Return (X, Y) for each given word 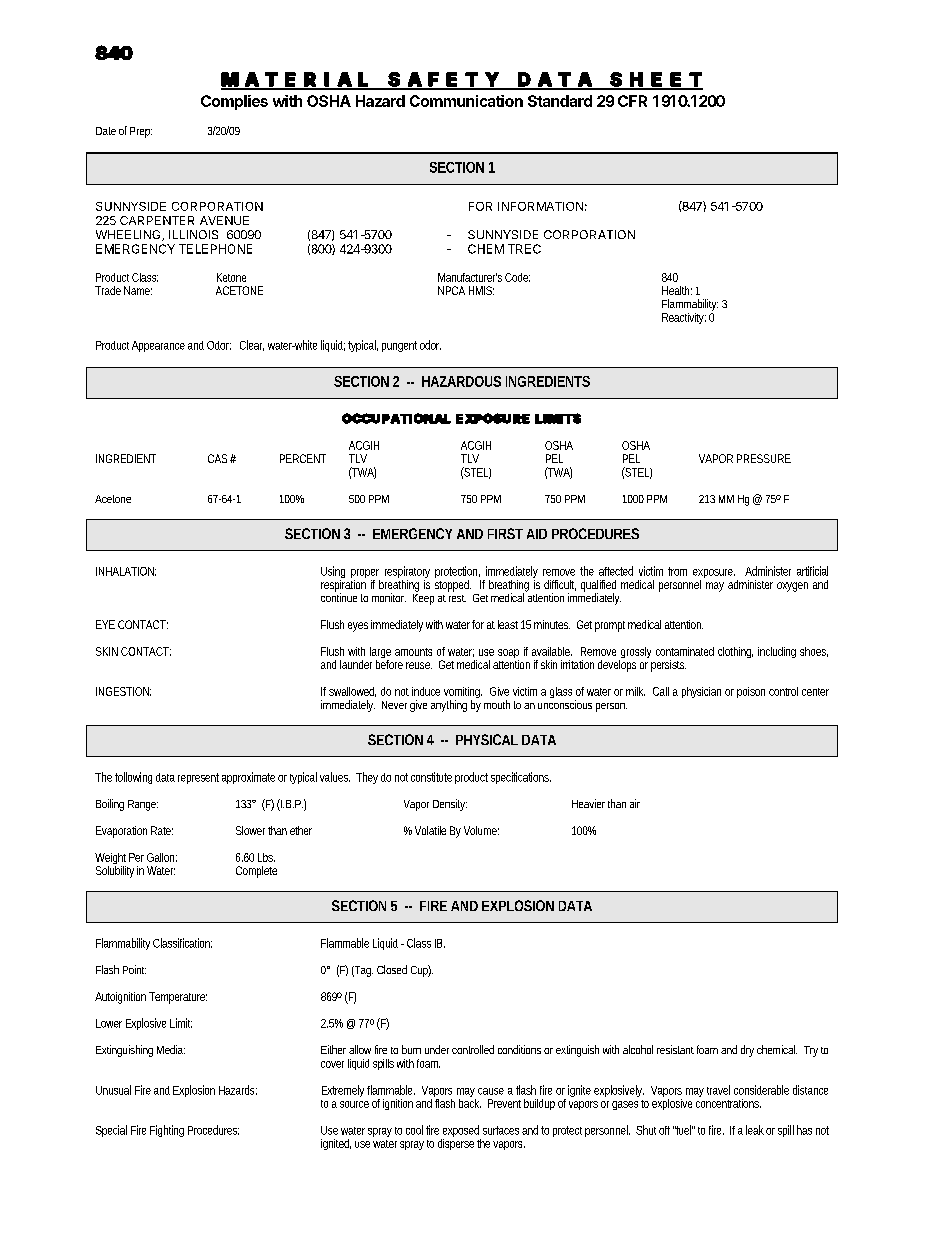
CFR (632, 101)
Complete (256, 872)
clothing (735, 652)
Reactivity (684, 318)
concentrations (728, 1102)
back (470, 1102)
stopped (453, 586)
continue (339, 596)
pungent (399, 346)
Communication (466, 101)
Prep (141, 132)
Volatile (430, 830)
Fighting (167, 1131)
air (635, 803)
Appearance (158, 346)
